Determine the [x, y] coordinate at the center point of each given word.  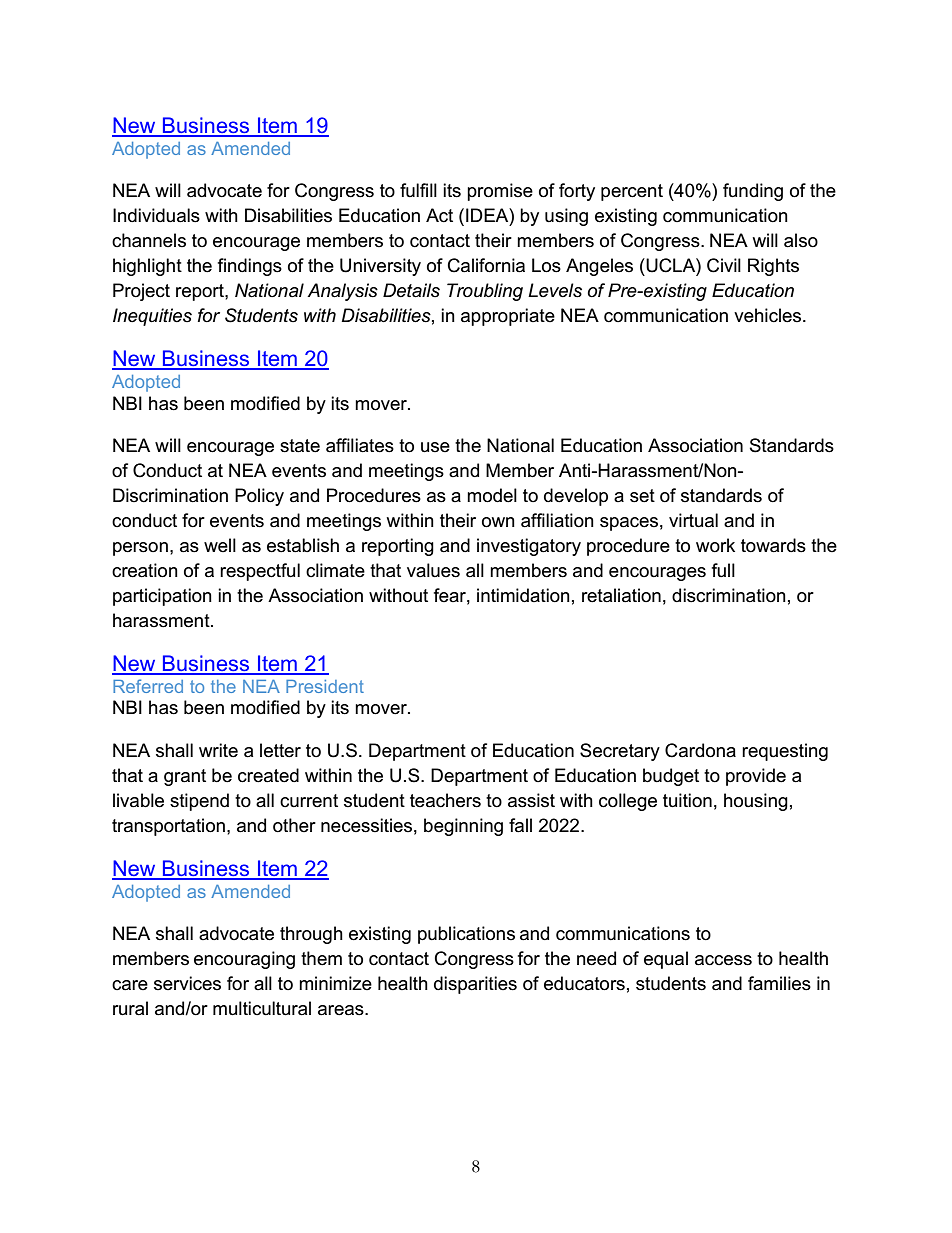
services [187, 983]
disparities [475, 985]
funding [753, 192]
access [723, 960]
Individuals [156, 215]
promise [500, 192]
